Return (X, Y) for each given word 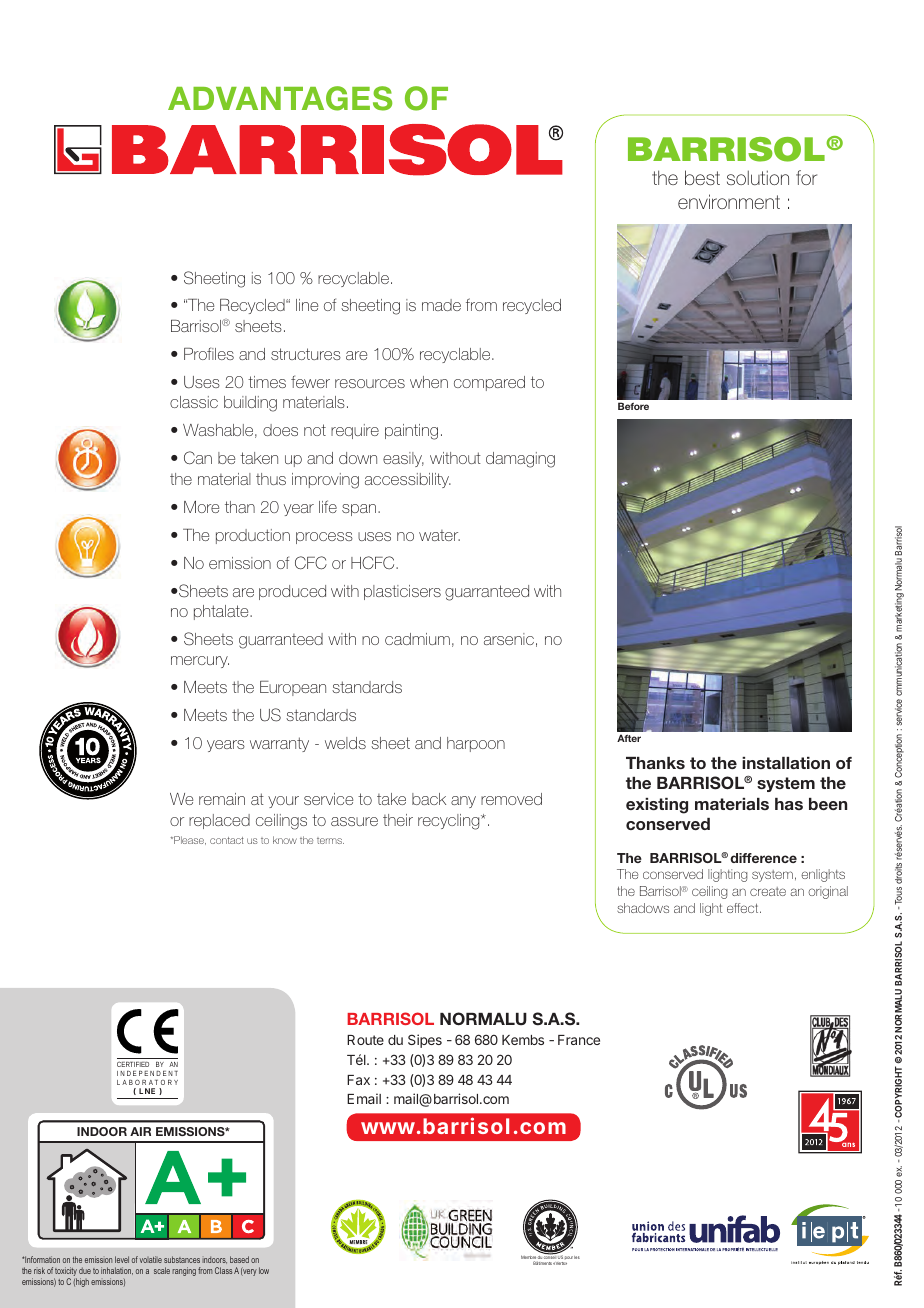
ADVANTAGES (280, 98)
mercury (200, 662)
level (122, 1259)
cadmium (417, 639)
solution (758, 177)
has (789, 804)
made (441, 305)
